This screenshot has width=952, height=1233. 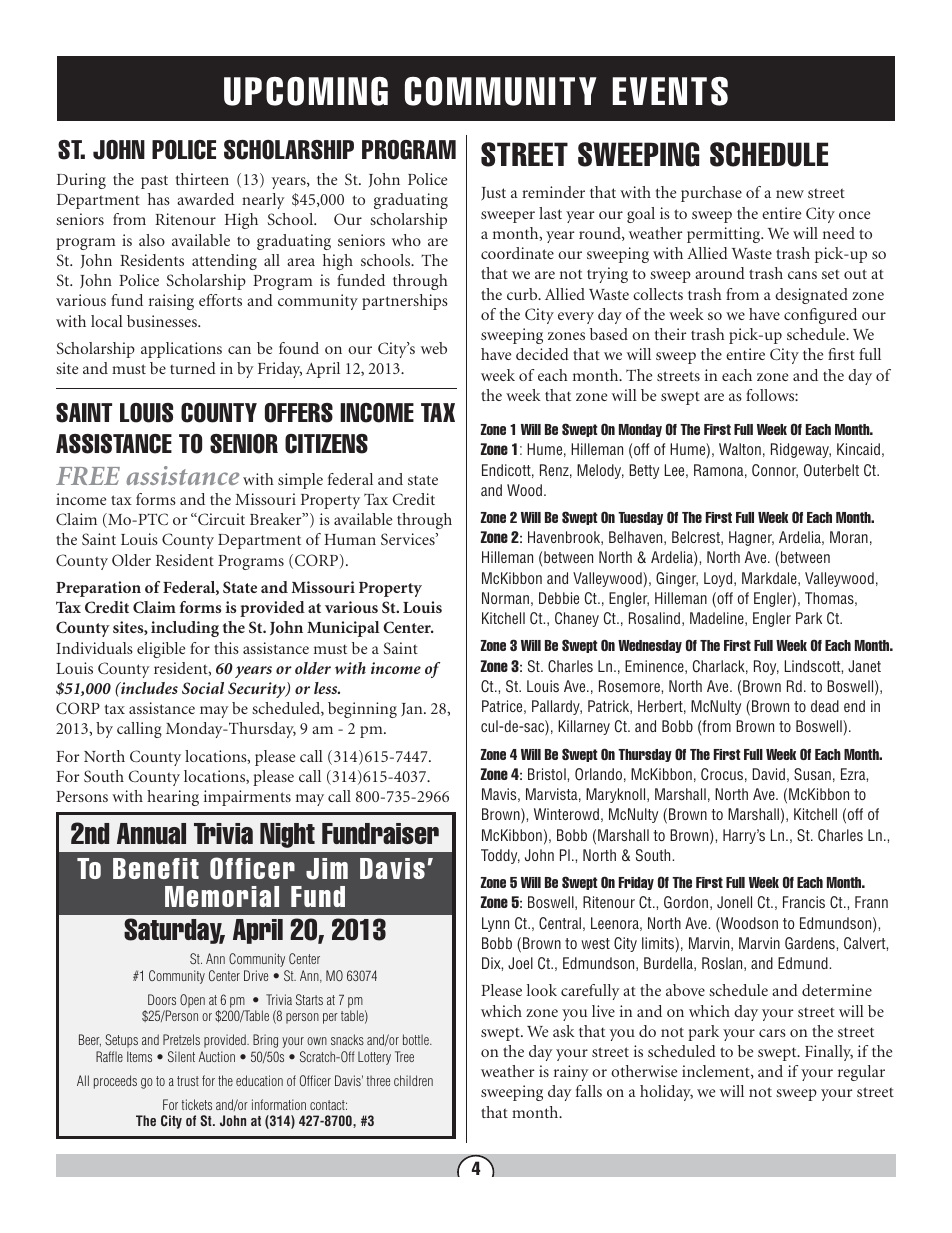 What do you see at coordinates (173, 798) in the screenshot?
I see `hearing` at bounding box center [173, 798].
